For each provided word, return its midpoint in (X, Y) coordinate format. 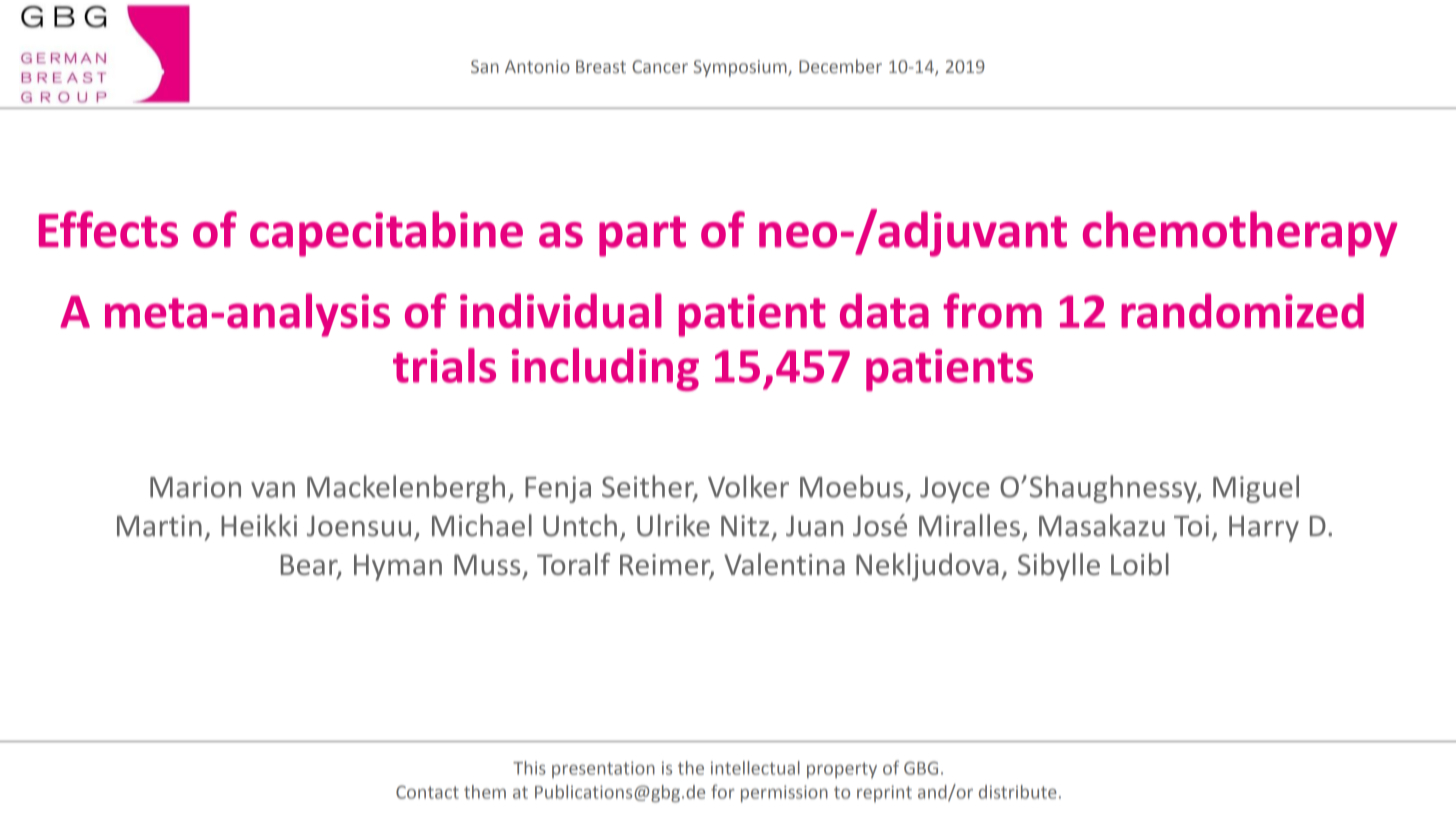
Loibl (1140, 564)
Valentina (784, 564)
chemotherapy (1240, 234)
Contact (427, 792)
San (485, 67)
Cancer (660, 67)
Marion (195, 487)
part (642, 236)
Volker (748, 486)
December (840, 66)
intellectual (755, 768)
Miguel (1256, 489)
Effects (108, 229)
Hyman (398, 567)
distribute (1018, 792)
